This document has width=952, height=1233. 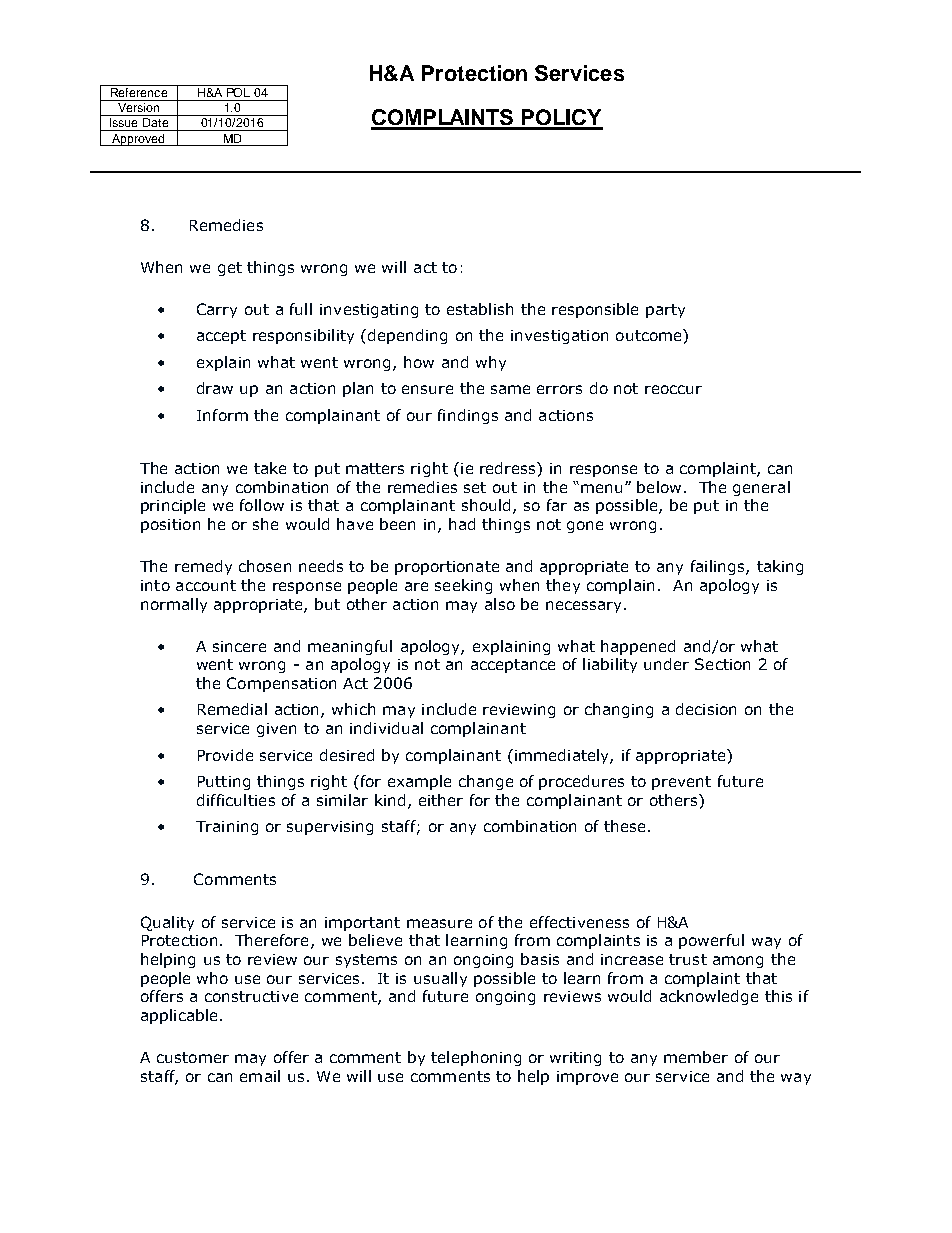 I want to click on usually, so click(x=440, y=979).
